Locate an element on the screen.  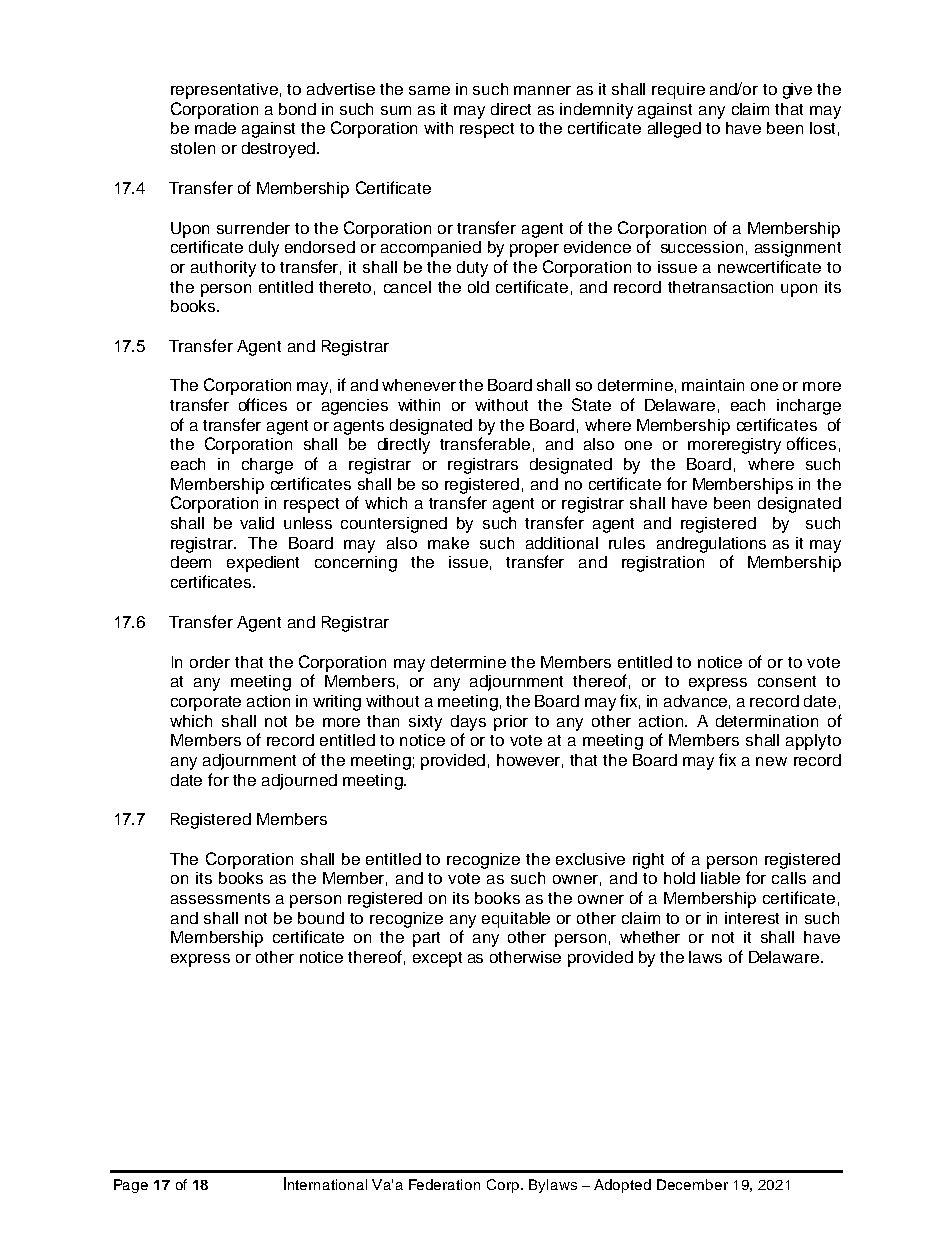
maintain is located at coordinates (713, 385).
